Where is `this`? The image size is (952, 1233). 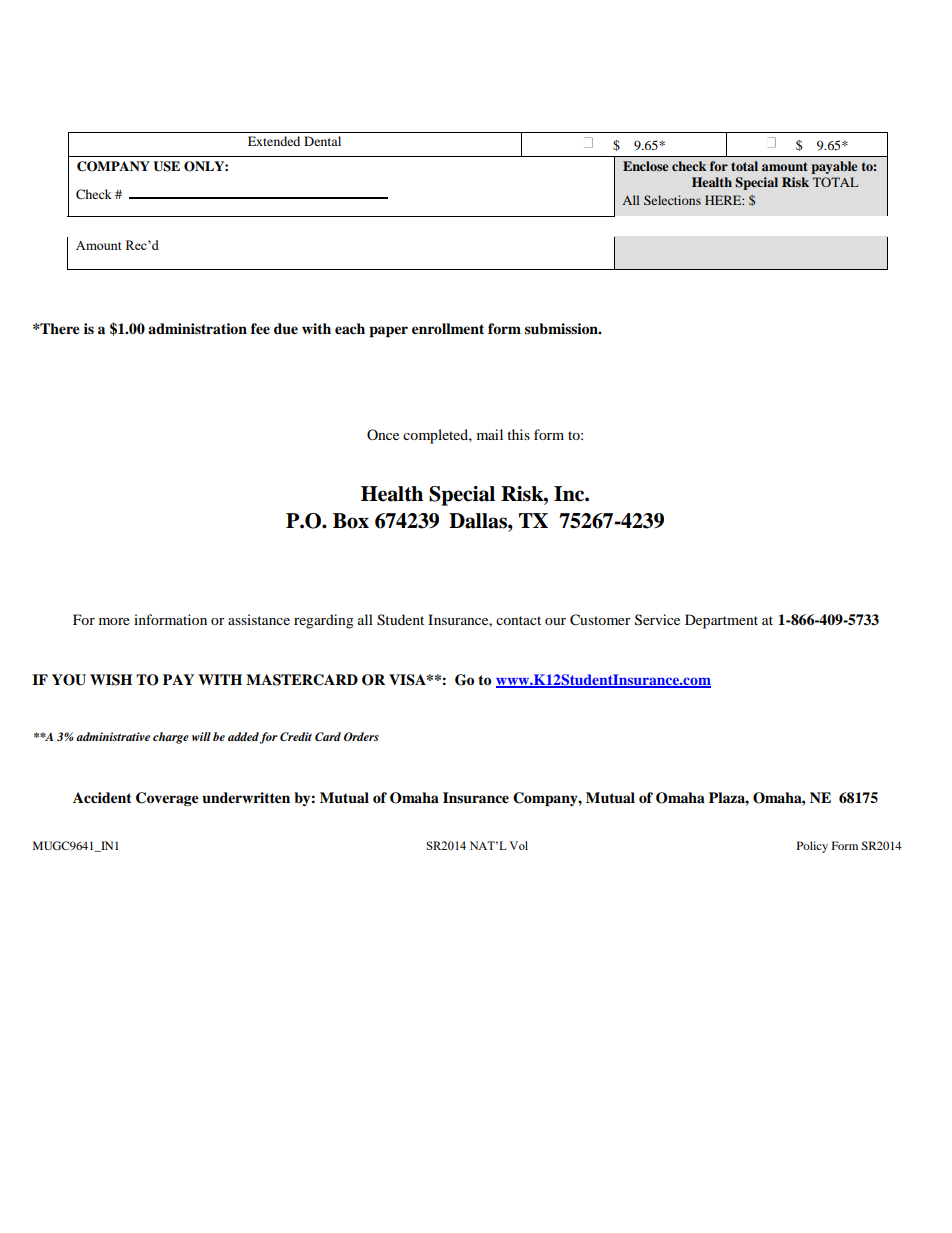 this is located at coordinates (518, 434).
